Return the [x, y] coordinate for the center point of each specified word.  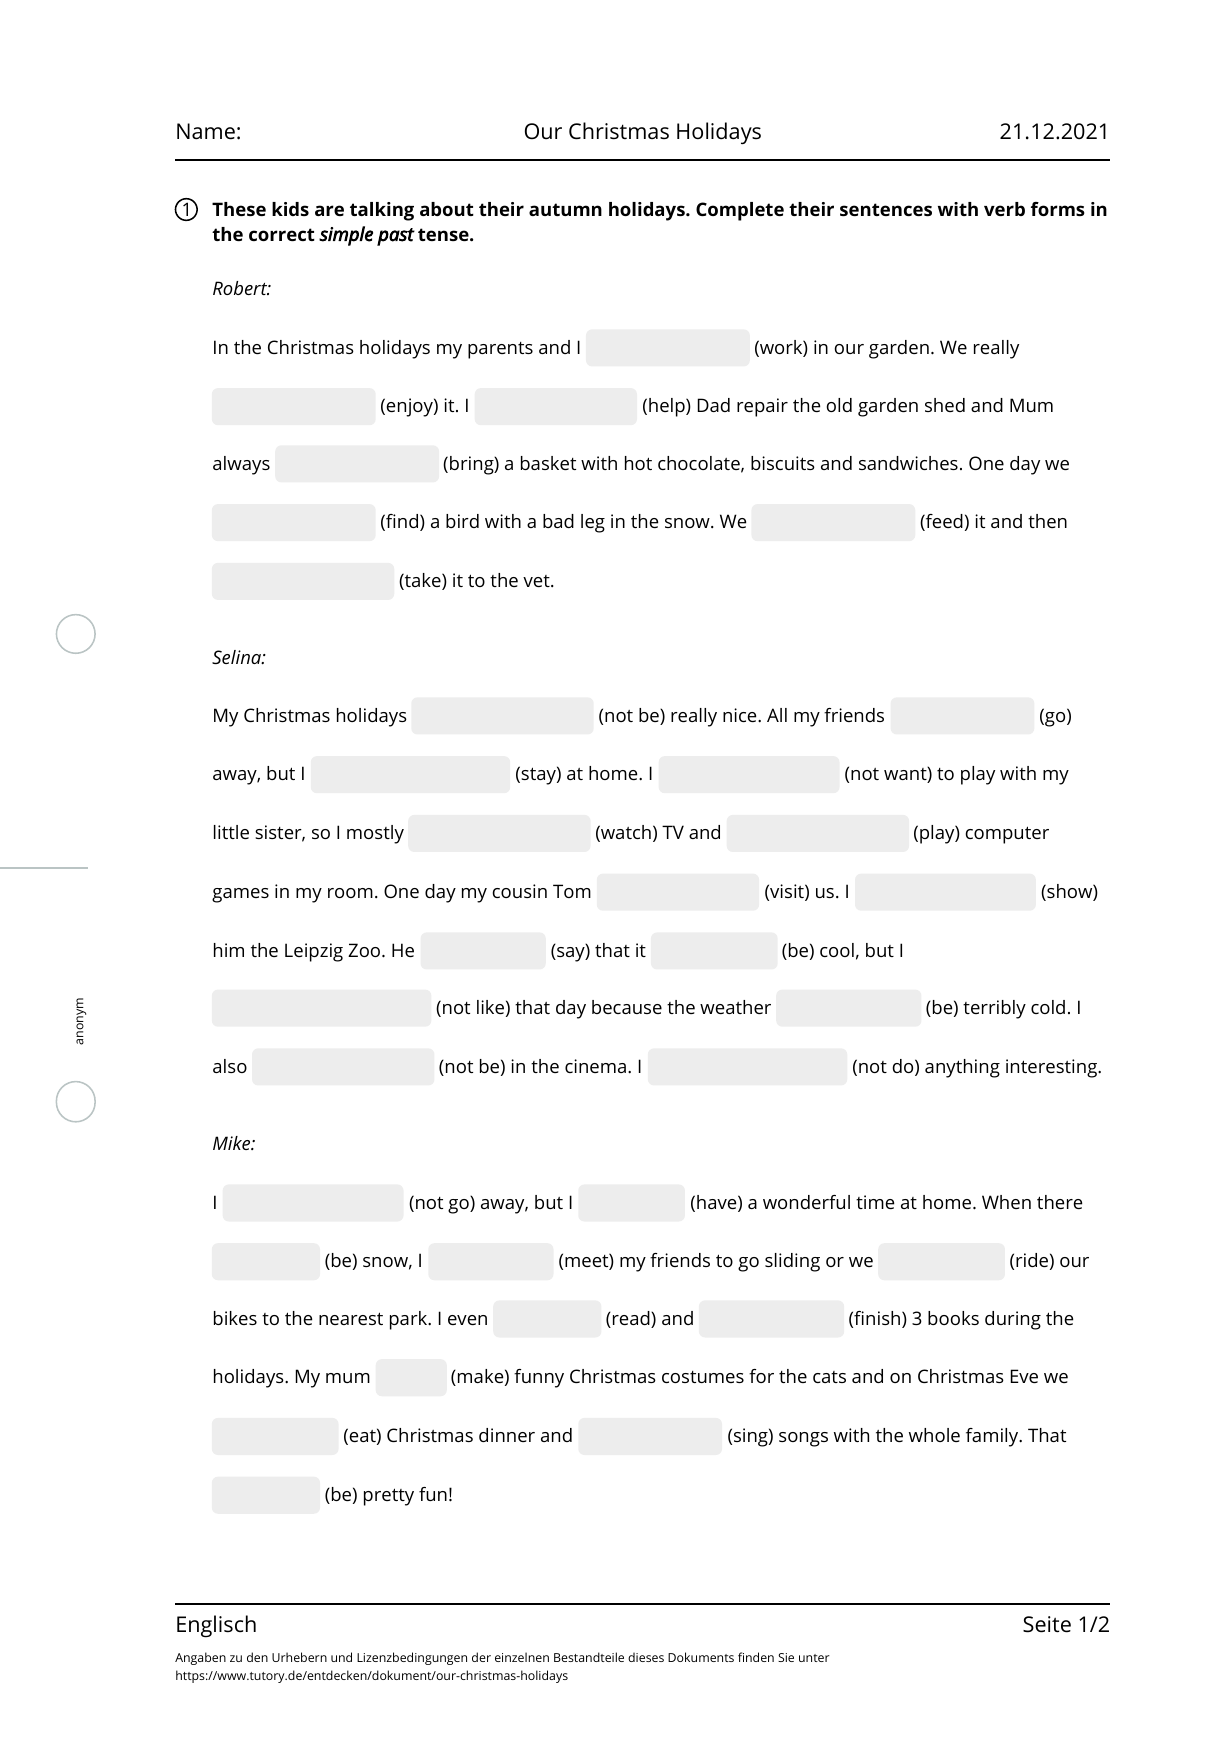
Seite [1047, 1624]
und [341, 1657]
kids [290, 209]
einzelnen [522, 1657]
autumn [565, 209]
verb [1004, 209]
